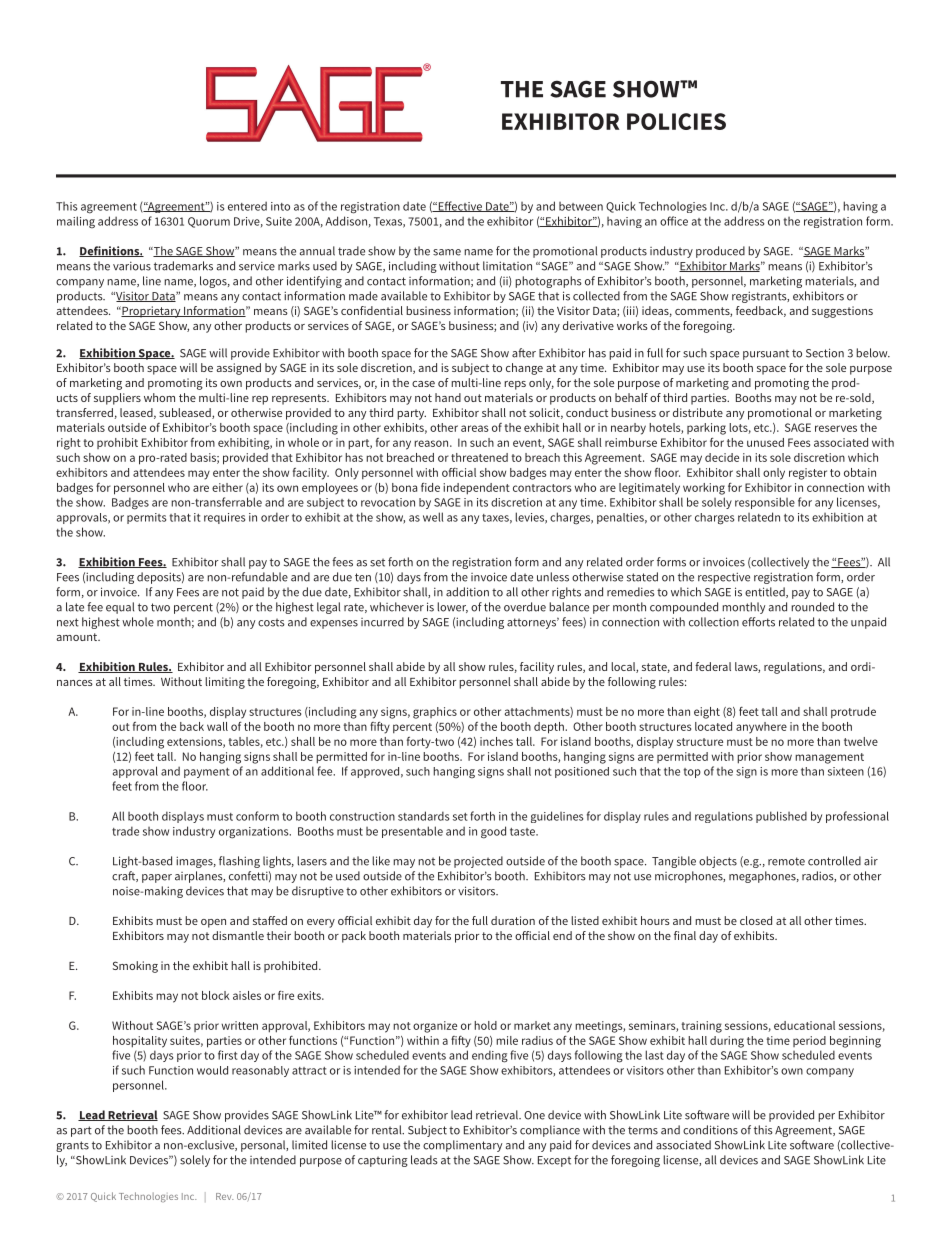 Image resolution: width=952 pixels, height=1233 pixels. Describe the element at coordinates (766, 354) in the page. I see `pursuant` at that location.
